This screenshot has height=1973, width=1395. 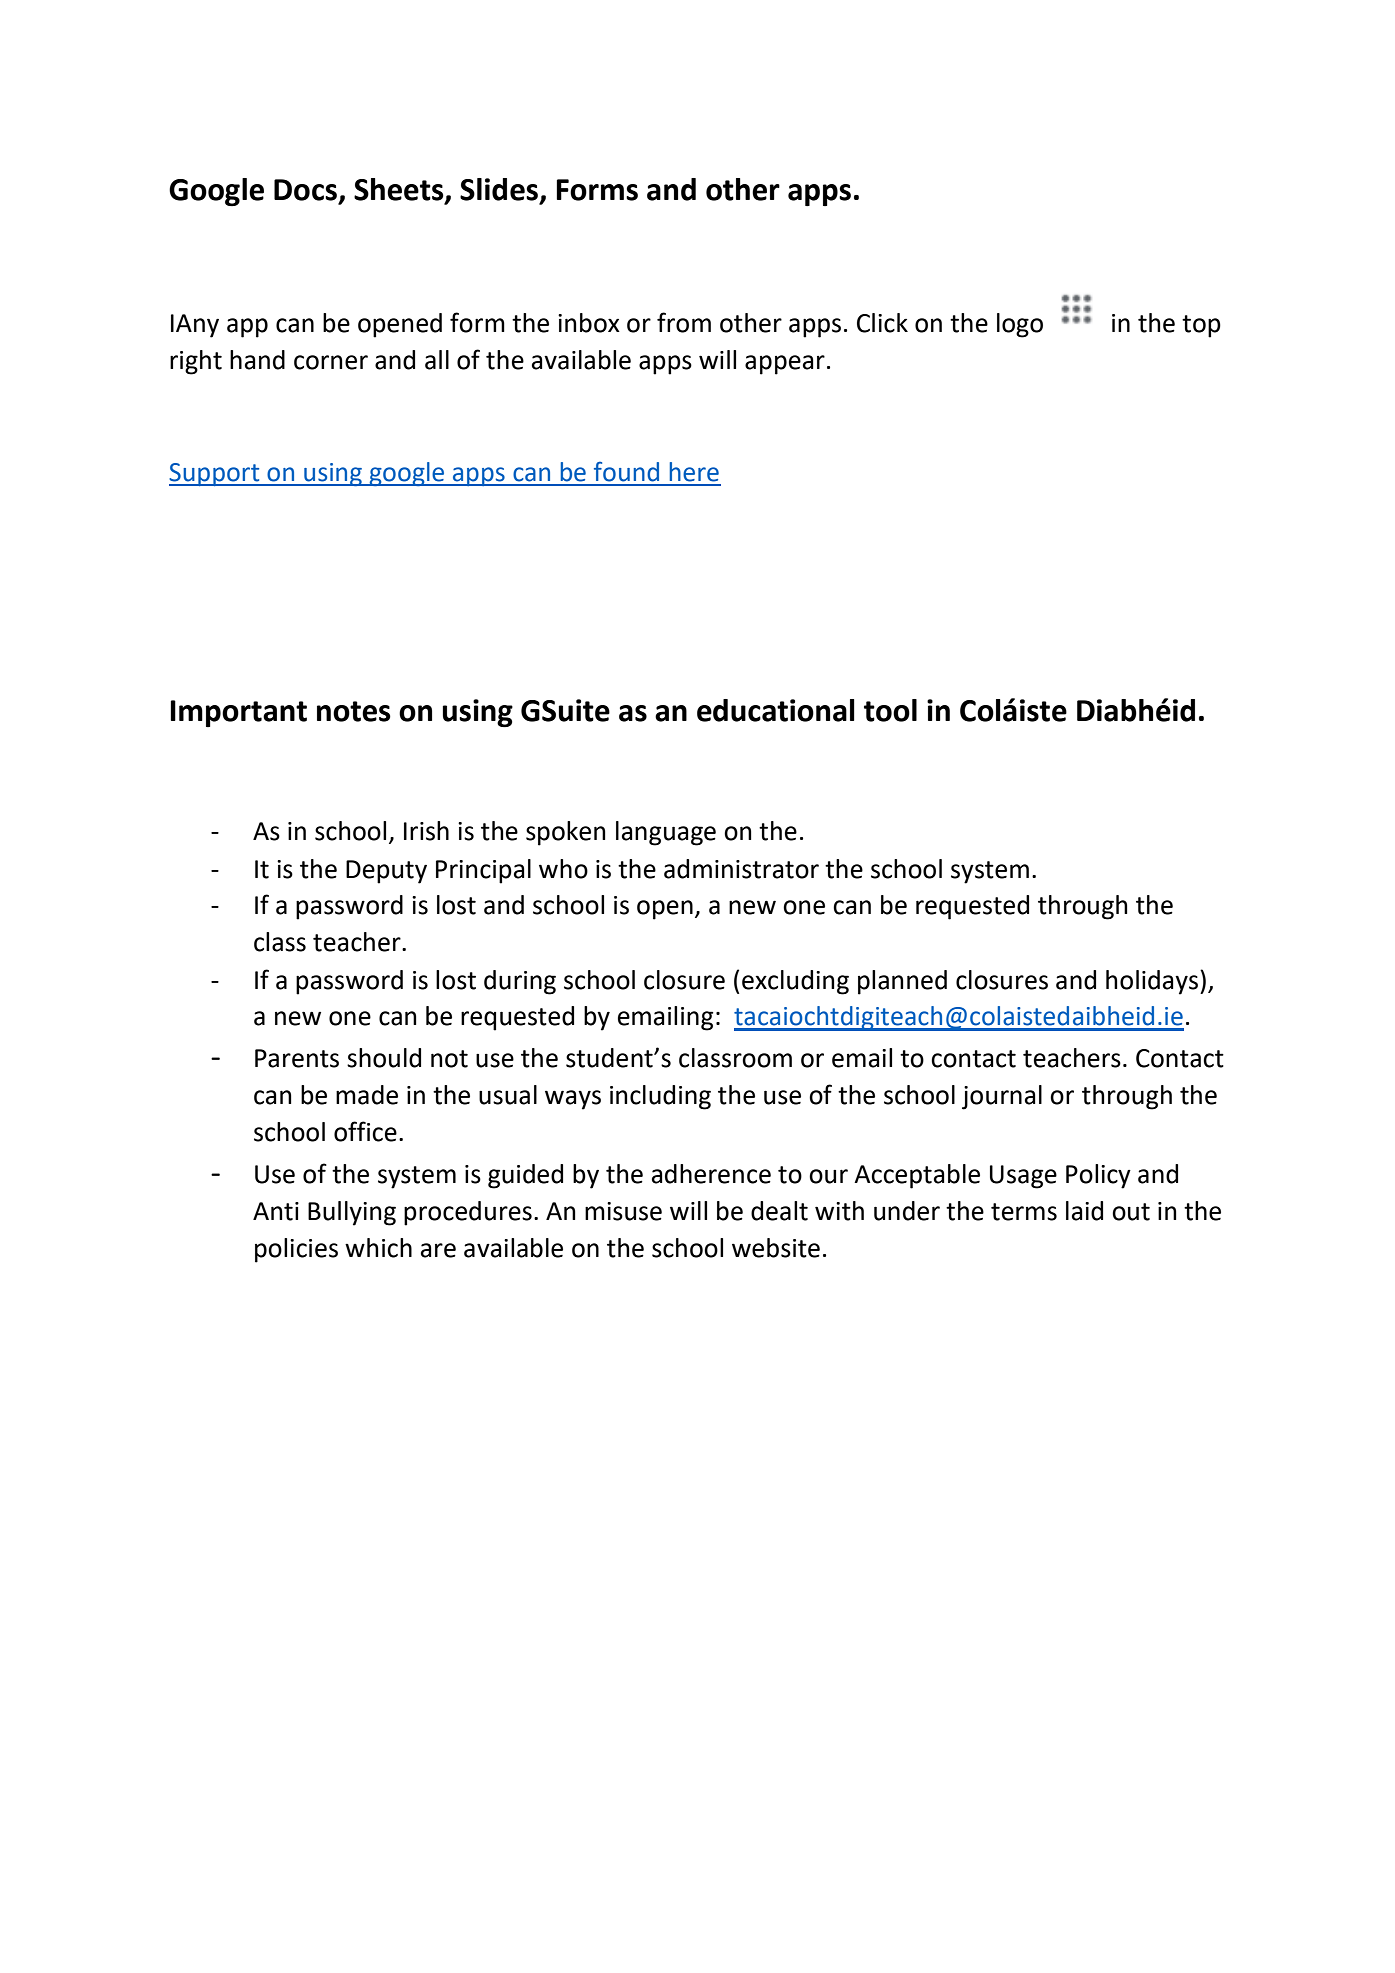 I want to click on Deputy, so click(x=386, y=872).
